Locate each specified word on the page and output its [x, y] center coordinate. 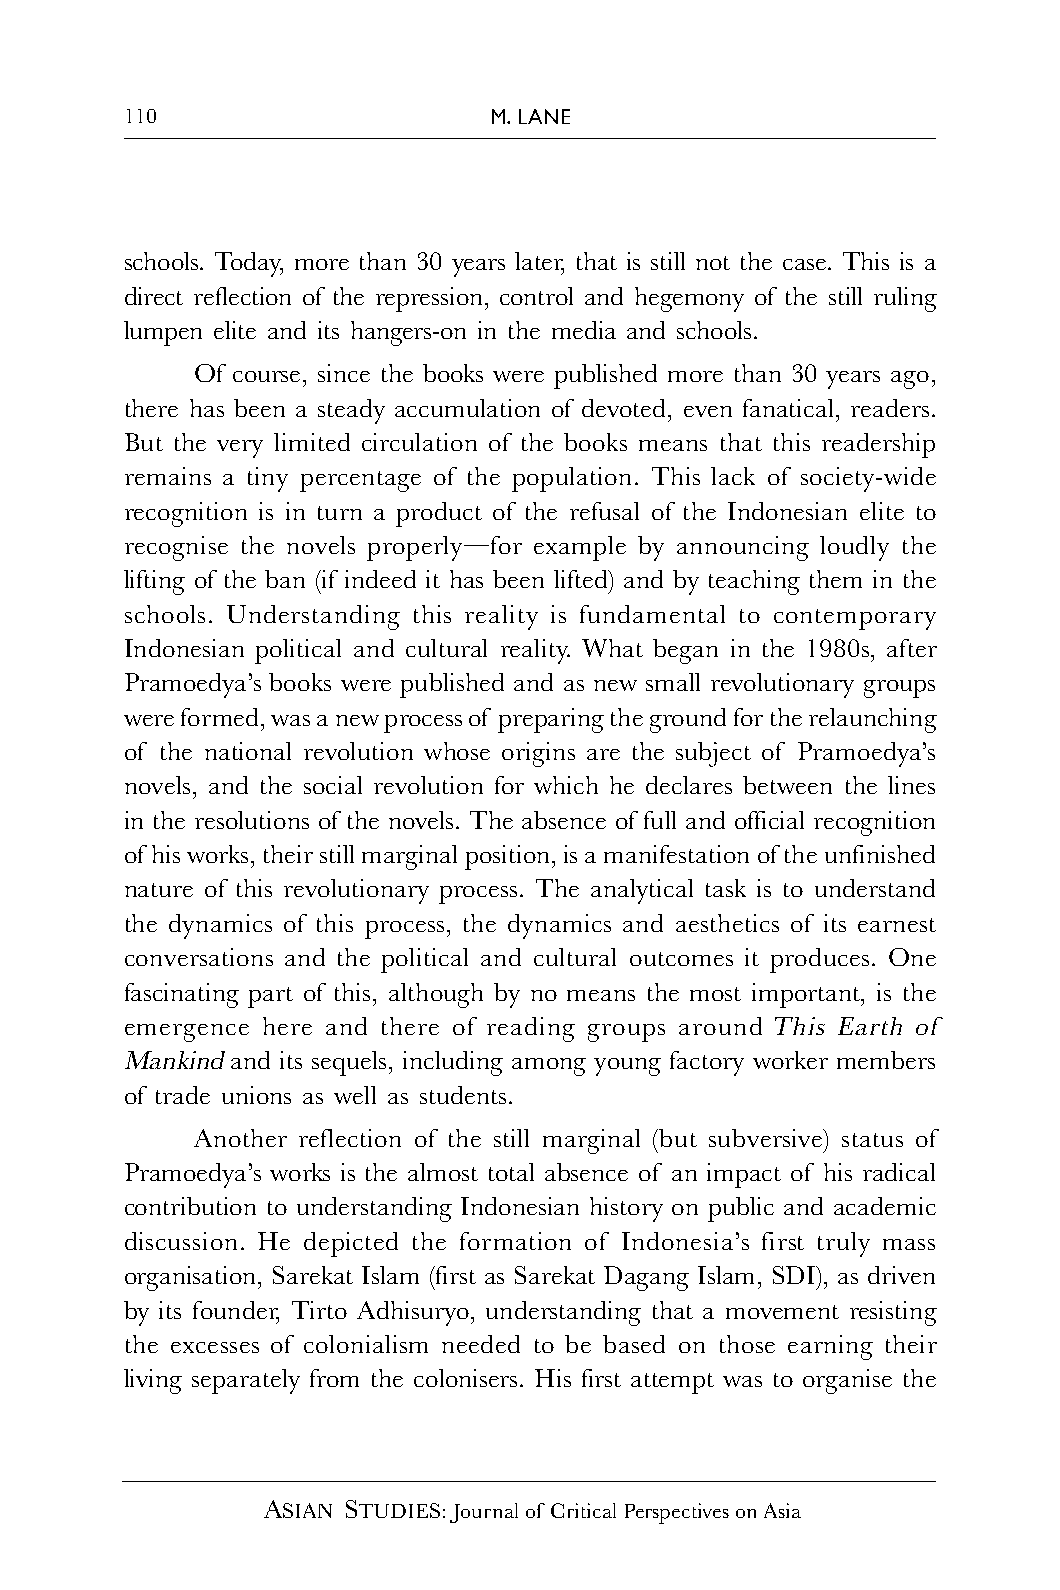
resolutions [252, 820]
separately [246, 1381]
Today [249, 264]
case [804, 264]
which [566, 785]
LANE [544, 116]
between [787, 785]
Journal [484, 1513]
